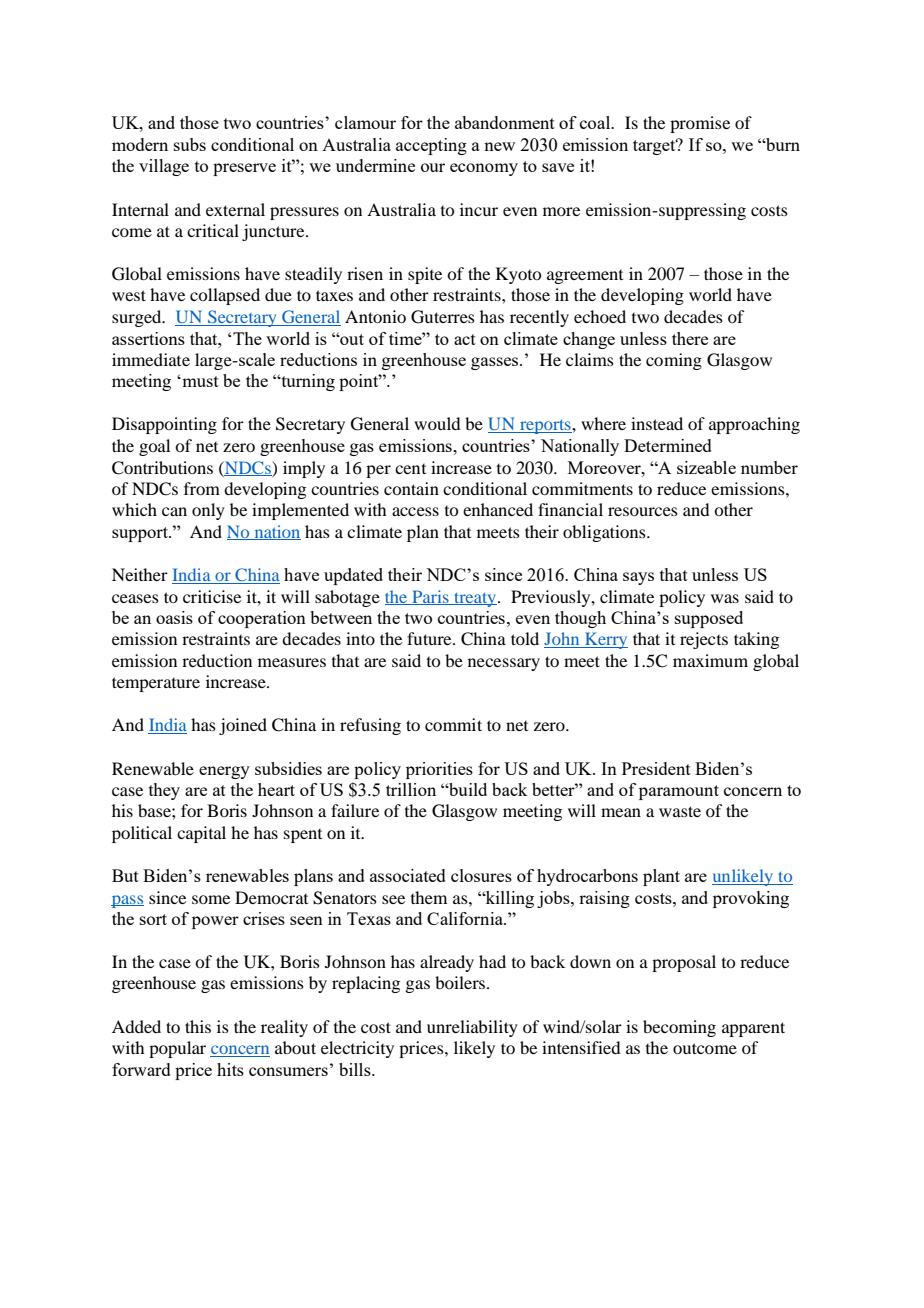 This image has height=1308, width=924. What do you see at coordinates (700, 124) in the image?
I see `promise` at bounding box center [700, 124].
